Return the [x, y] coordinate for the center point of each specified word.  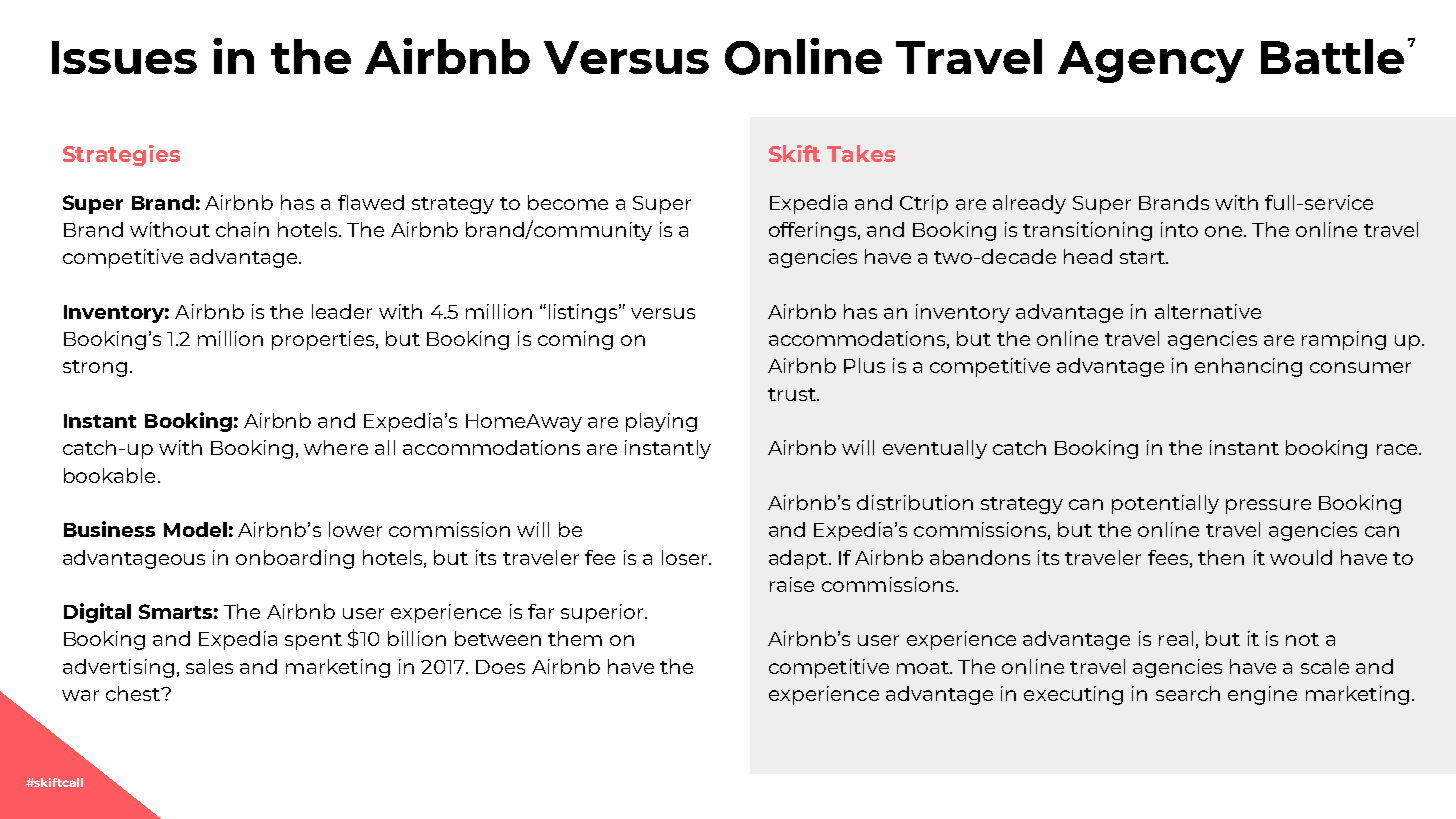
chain [242, 229]
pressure [1268, 506]
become [568, 202]
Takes [861, 153]
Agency [1151, 62]
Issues [124, 57]
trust [793, 394]
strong [95, 368]
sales [209, 666]
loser [686, 557]
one [1225, 231]
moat [924, 667]
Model [195, 529]
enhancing [1248, 367]
